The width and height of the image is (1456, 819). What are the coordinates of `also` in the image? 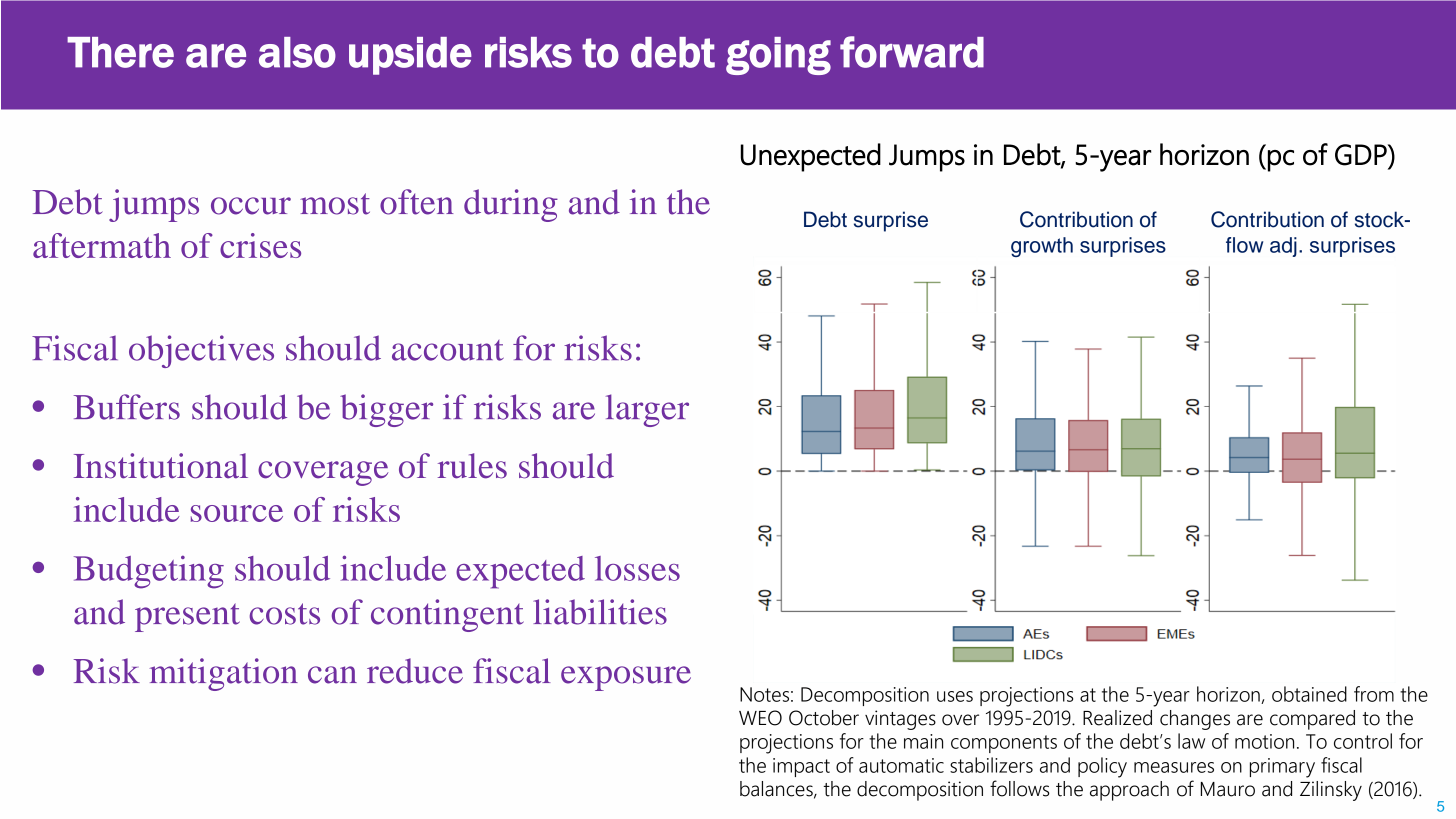 It's located at (297, 52).
